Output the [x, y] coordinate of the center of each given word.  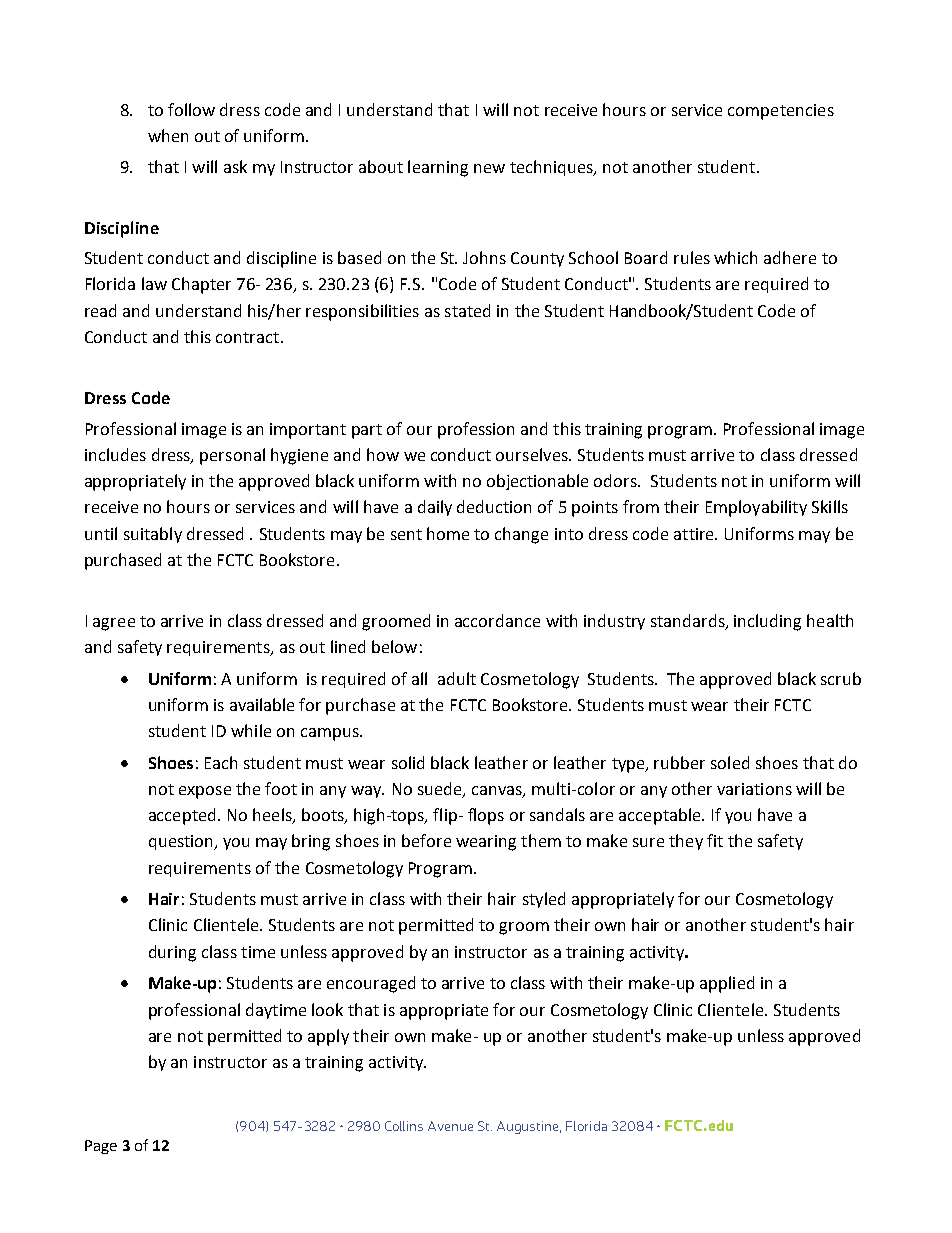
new [489, 168]
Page [101, 1147]
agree [114, 624]
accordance [497, 620]
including [767, 622]
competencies [781, 112]
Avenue [450, 1126]
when [168, 135]
